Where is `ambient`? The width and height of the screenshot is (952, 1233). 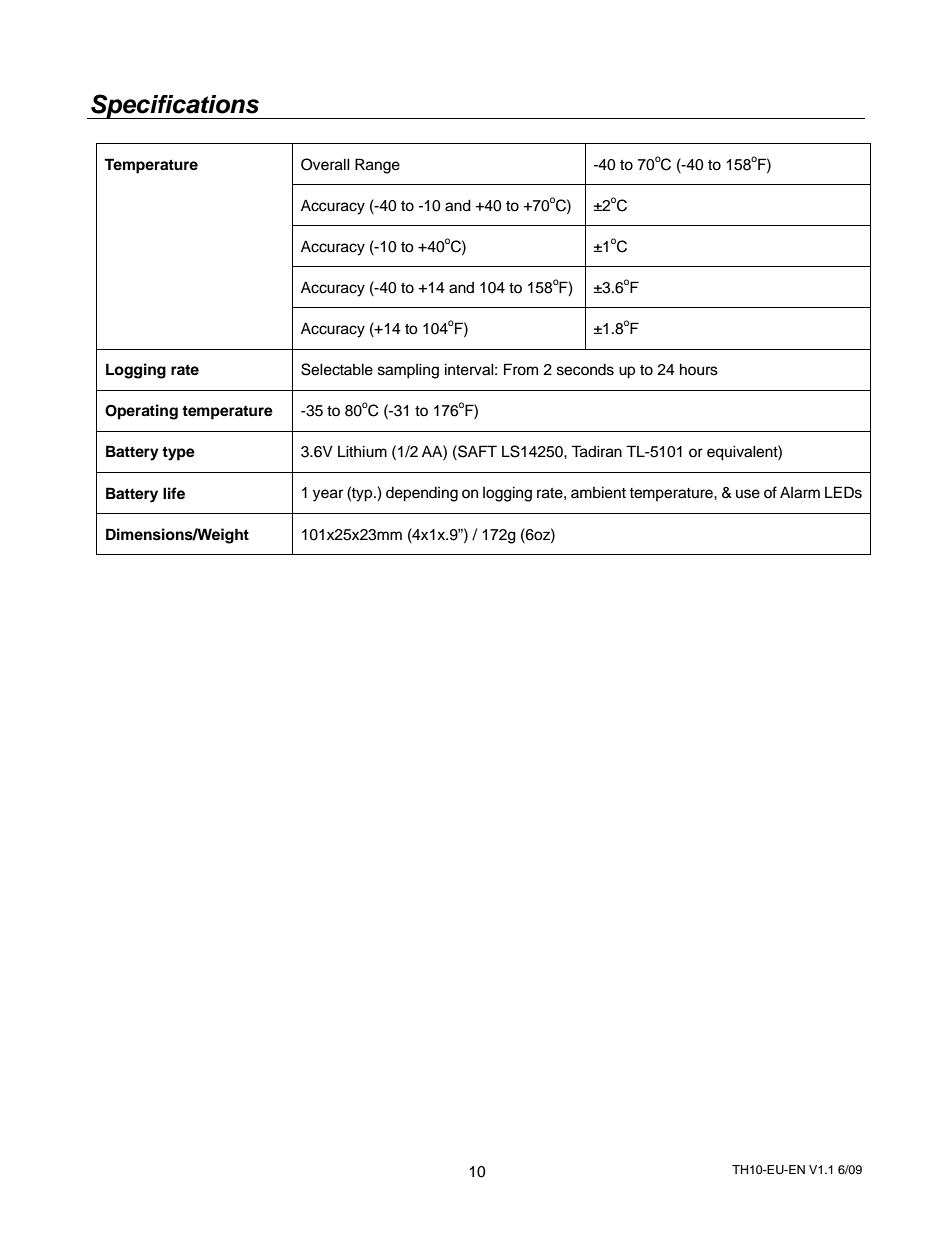
ambient is located at coordinates (598, 492).
